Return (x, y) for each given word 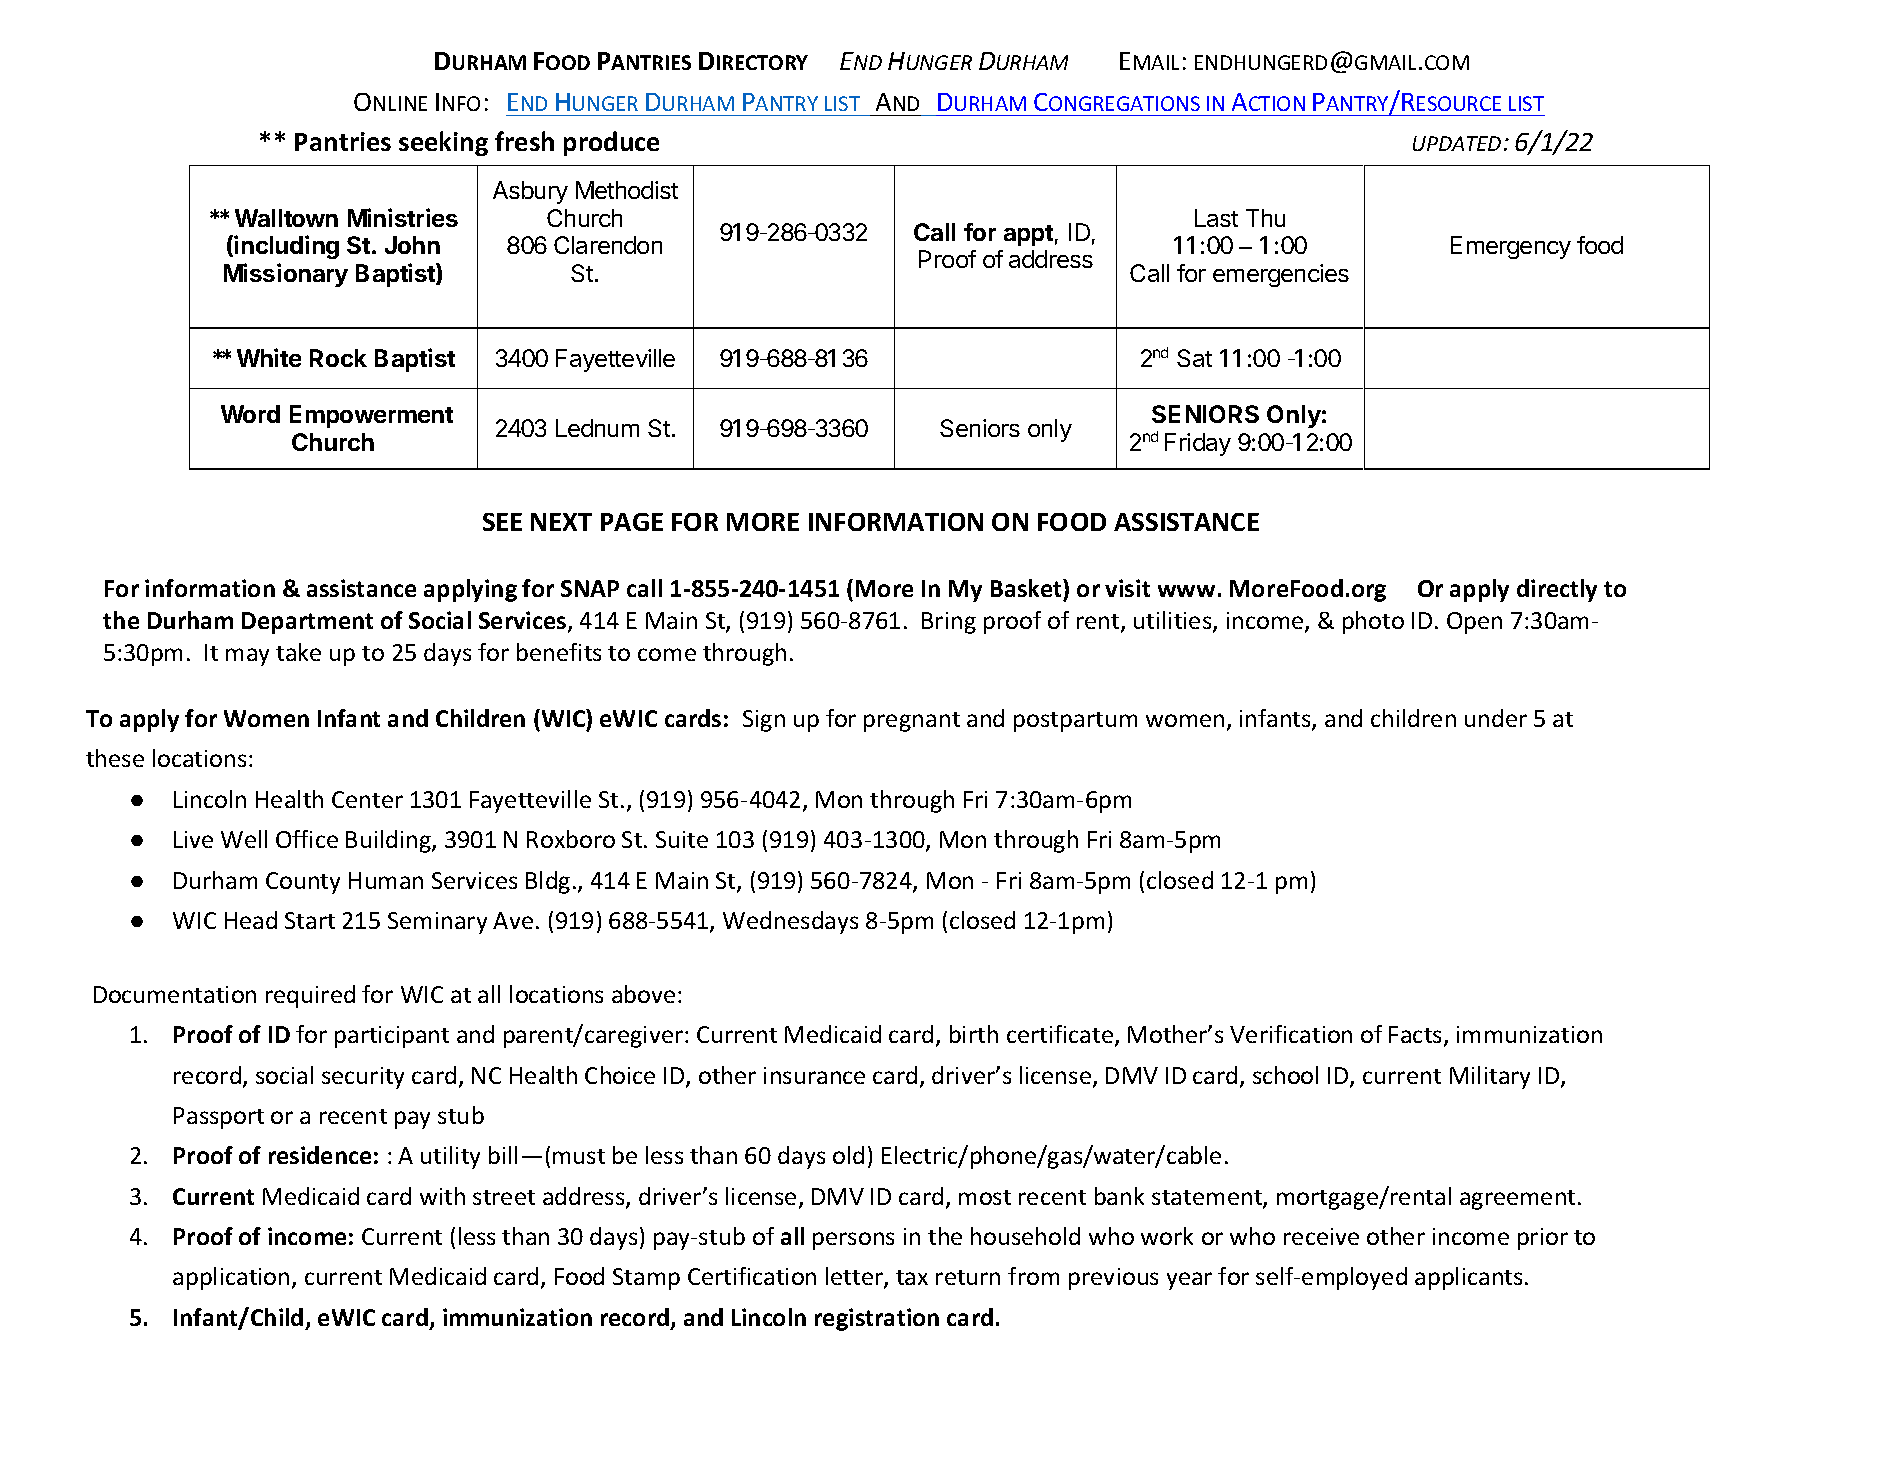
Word (250, 414)
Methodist (627, 190)
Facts (1415, 1034)
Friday (1198, 444)
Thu (1265, 218)
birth (974, 1034)
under (1496, 718)
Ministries (403, 217)
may (247, 657)
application (231, 1278)
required (310, 996)
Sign (764, 721)
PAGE (632, 522)
